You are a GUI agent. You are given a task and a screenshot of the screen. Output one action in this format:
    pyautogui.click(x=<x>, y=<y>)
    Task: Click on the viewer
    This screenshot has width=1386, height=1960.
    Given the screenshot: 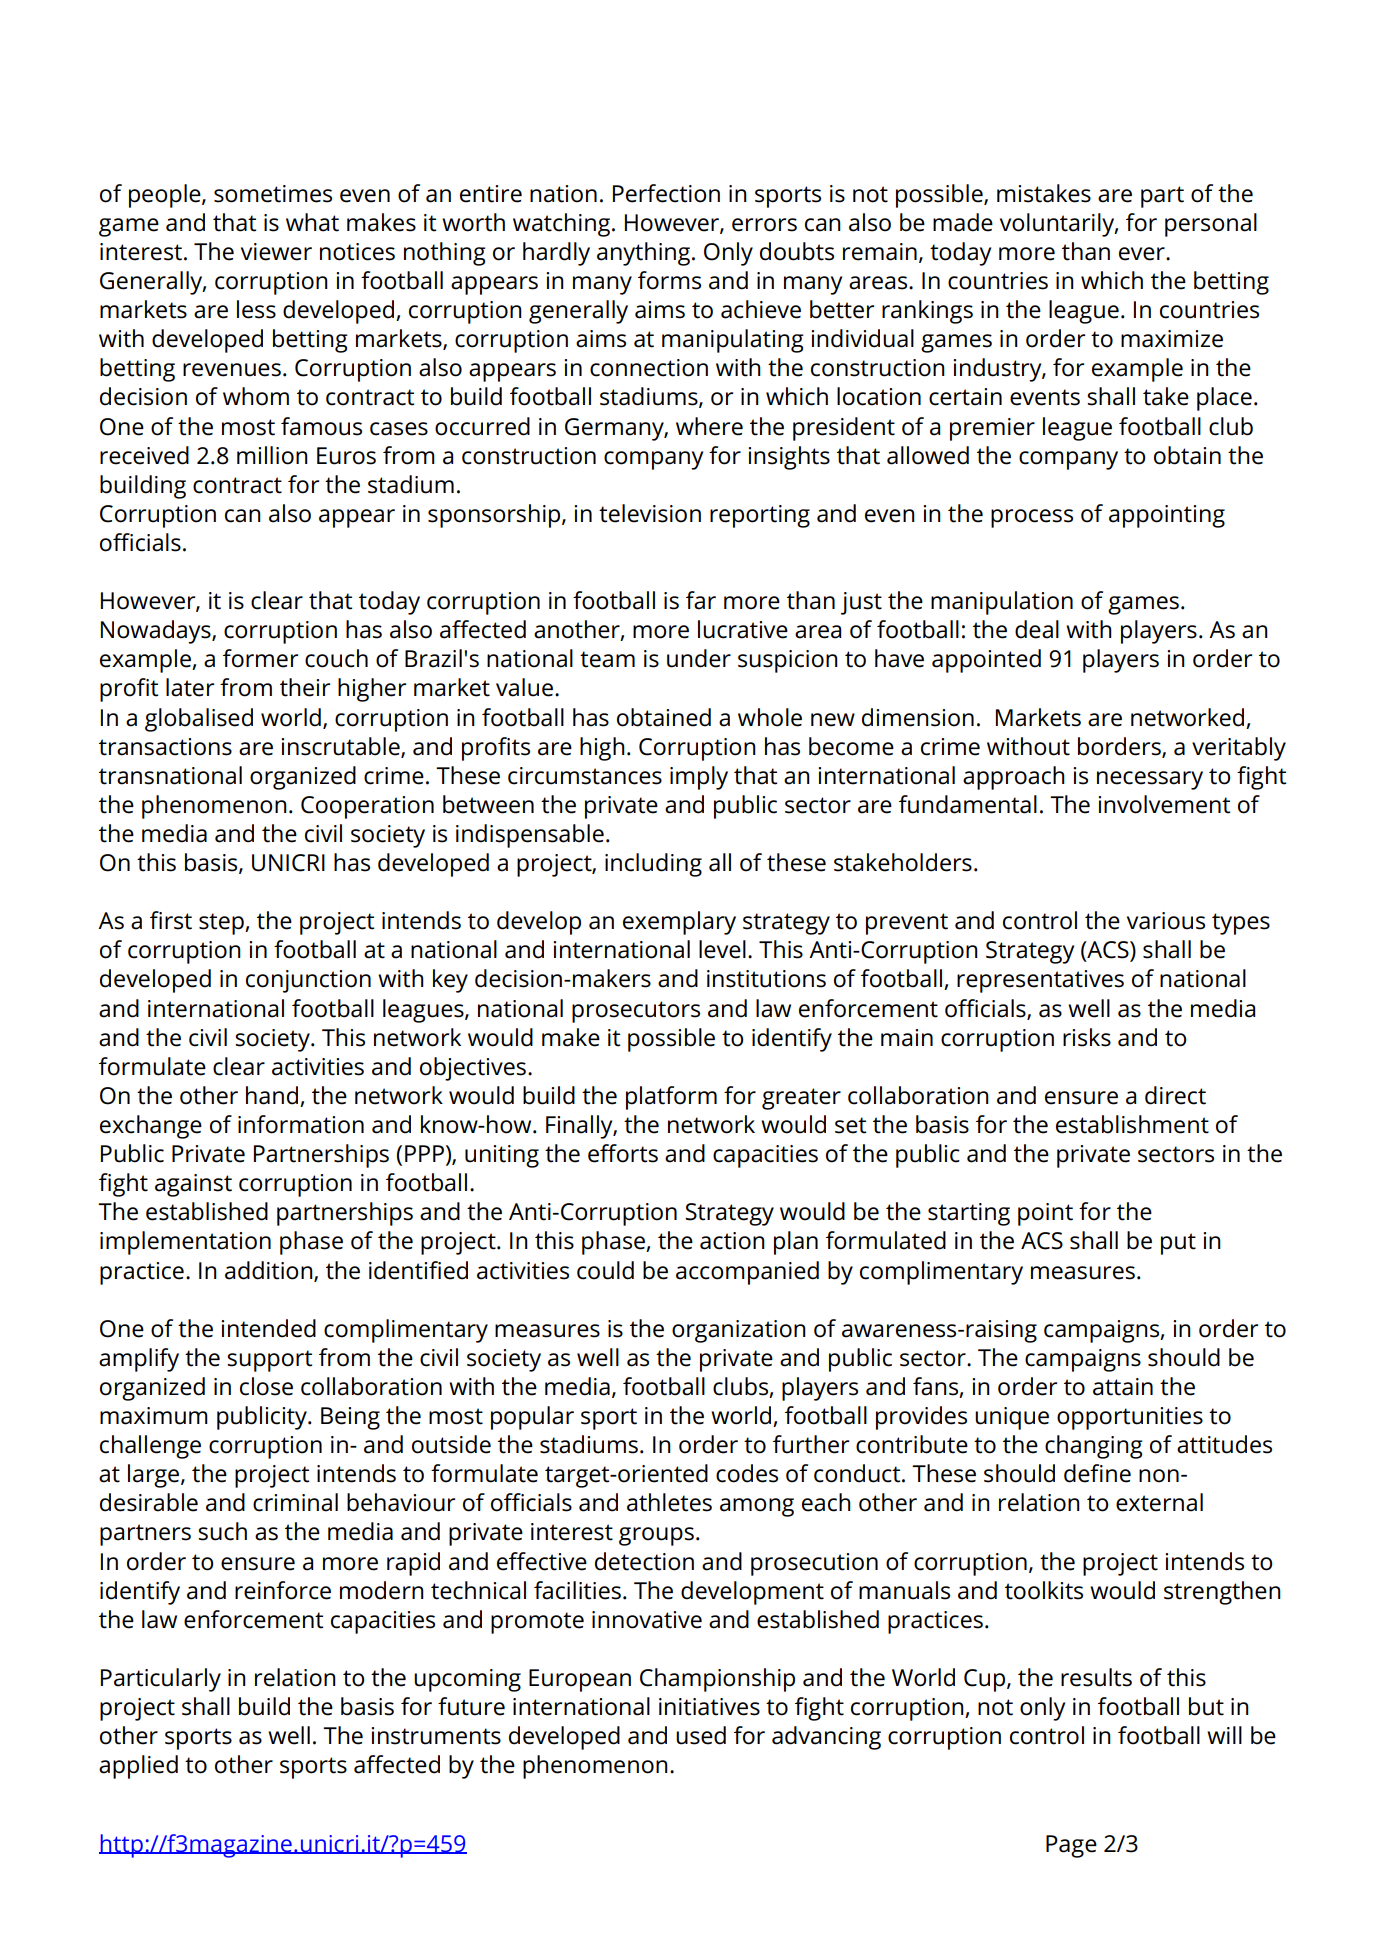 What is the action you would take?
    pyautogui.click(x=276, y=252)
